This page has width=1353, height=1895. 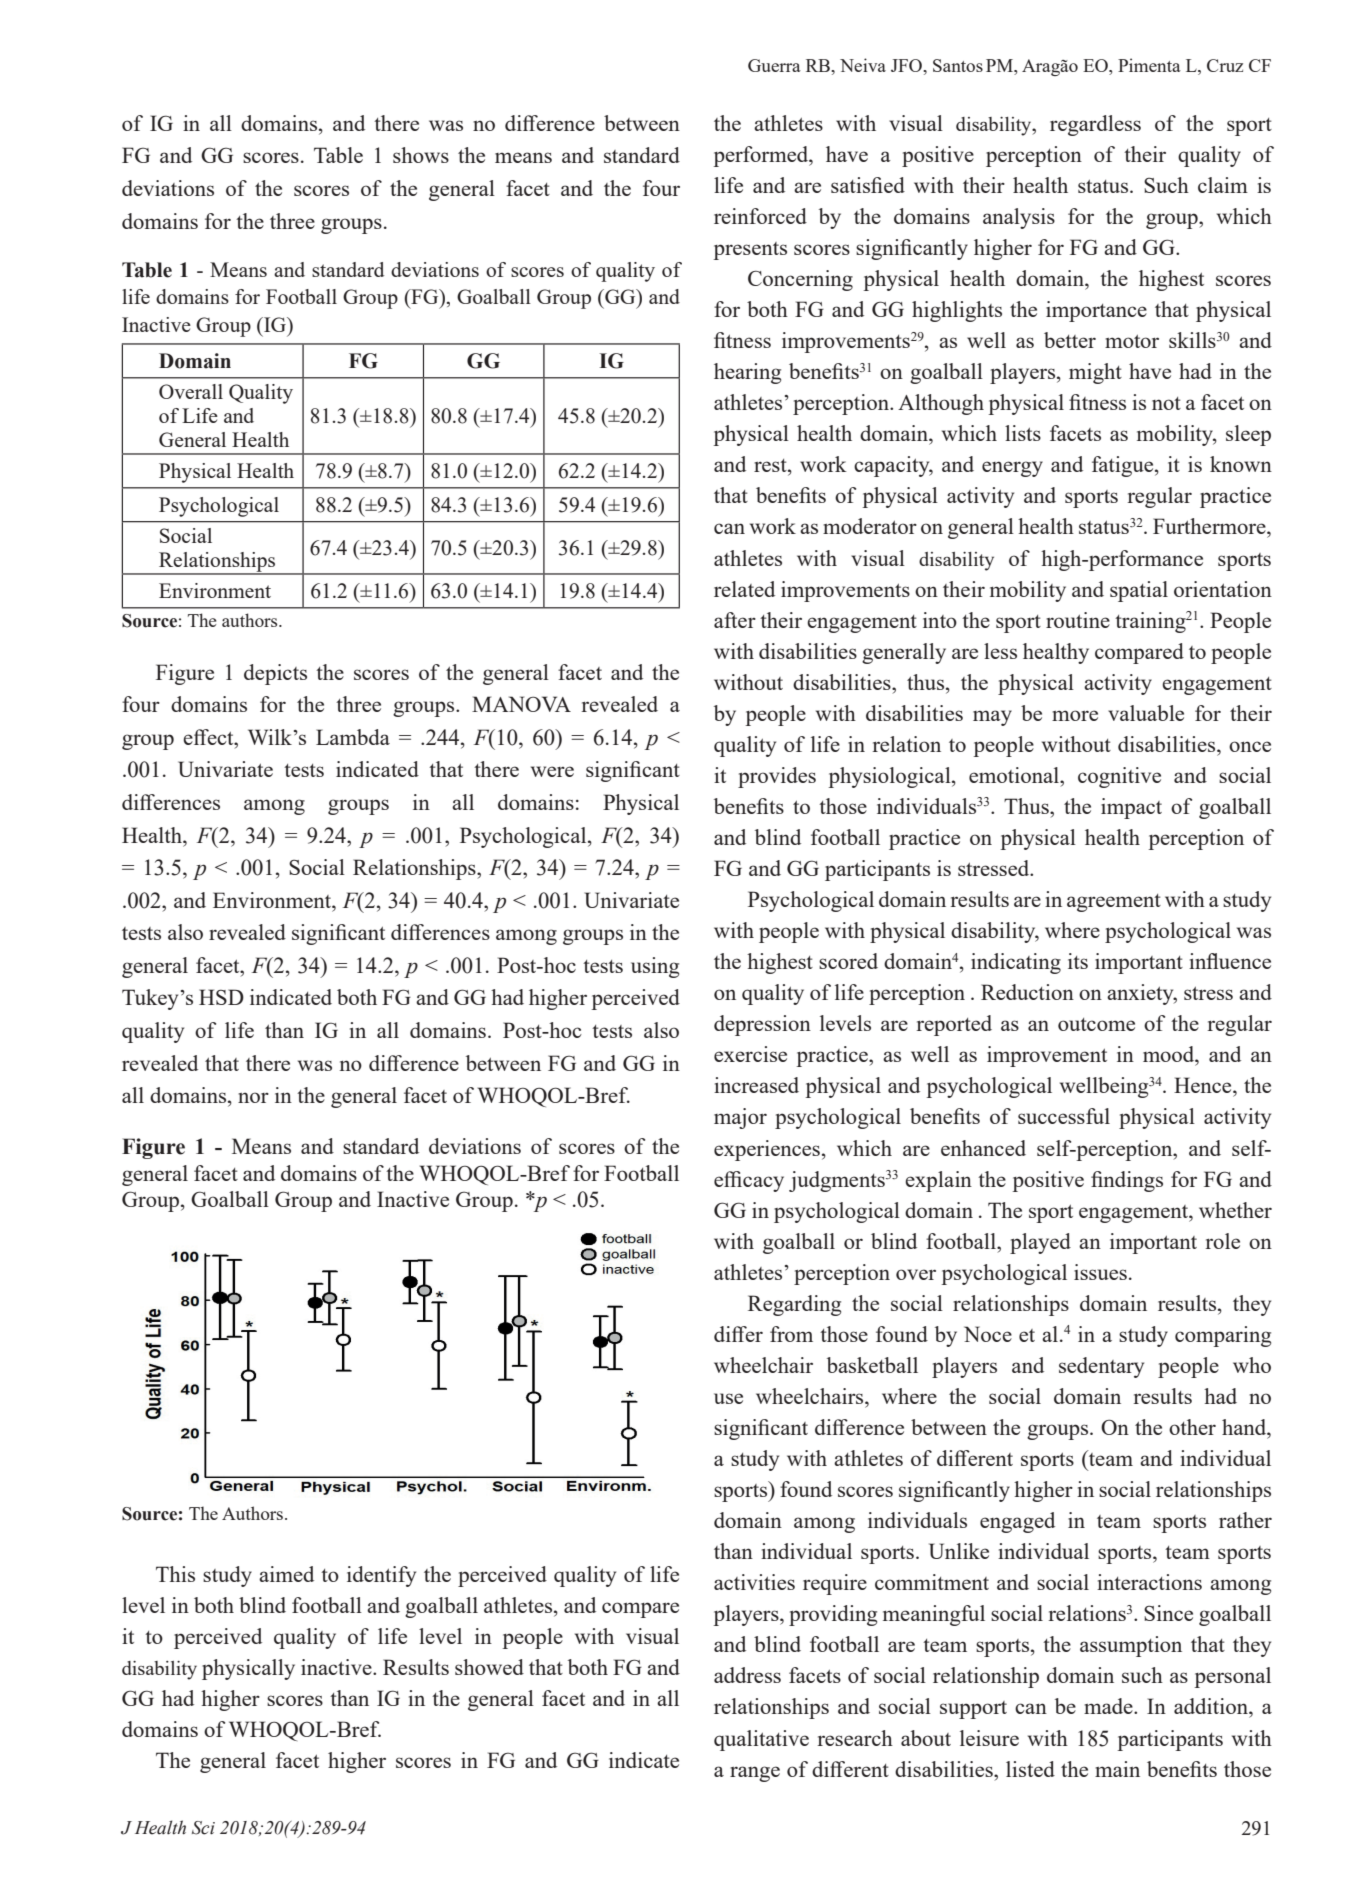 What do you see at coordinates (755, 1774) in the page?
I see `range` at bounding box center [755, 1774].
